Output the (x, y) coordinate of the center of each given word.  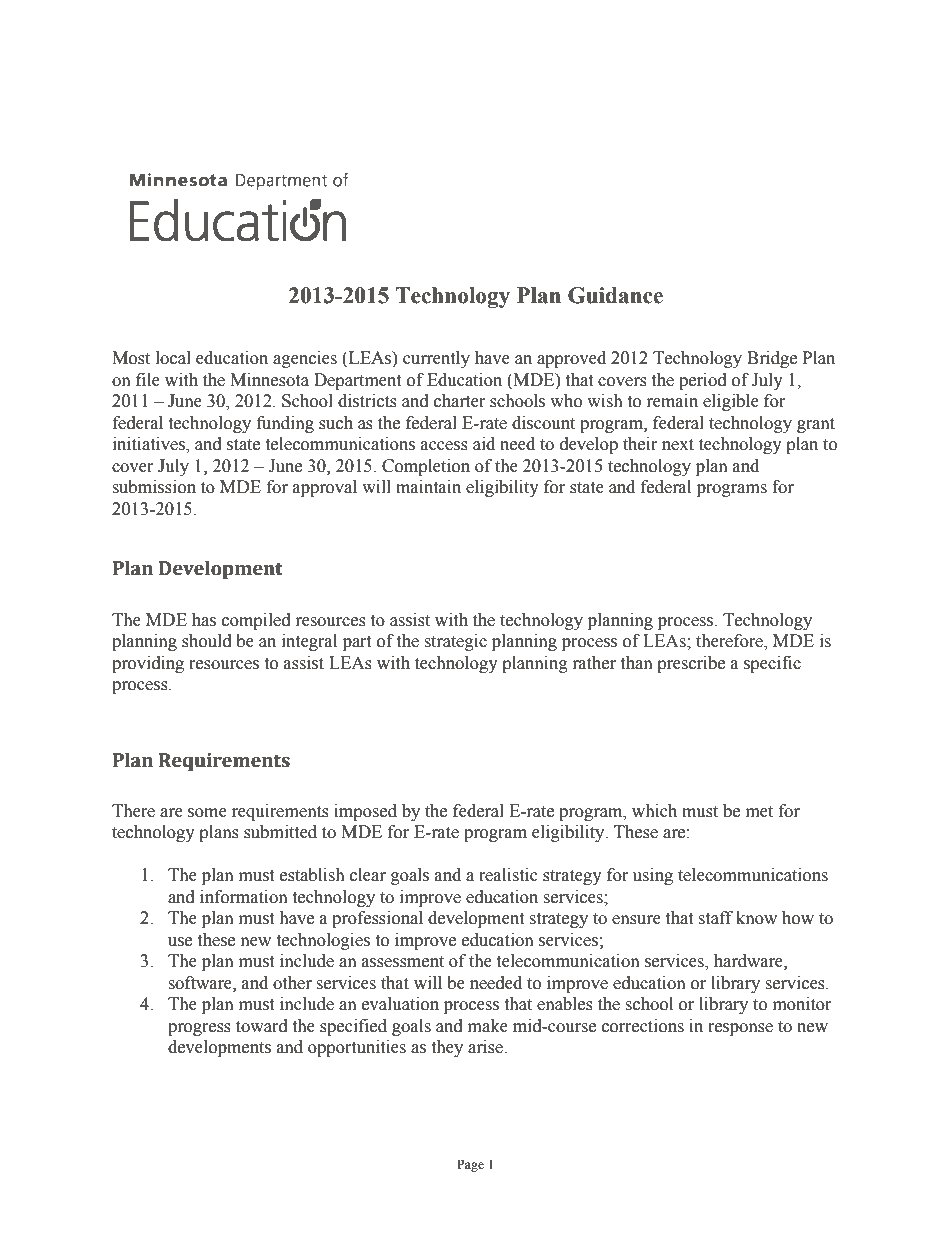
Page (470, 1165)
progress (199, 1029)
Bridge (772, 359)
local (173, 358)
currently (436, 359)
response (740, 1029)
